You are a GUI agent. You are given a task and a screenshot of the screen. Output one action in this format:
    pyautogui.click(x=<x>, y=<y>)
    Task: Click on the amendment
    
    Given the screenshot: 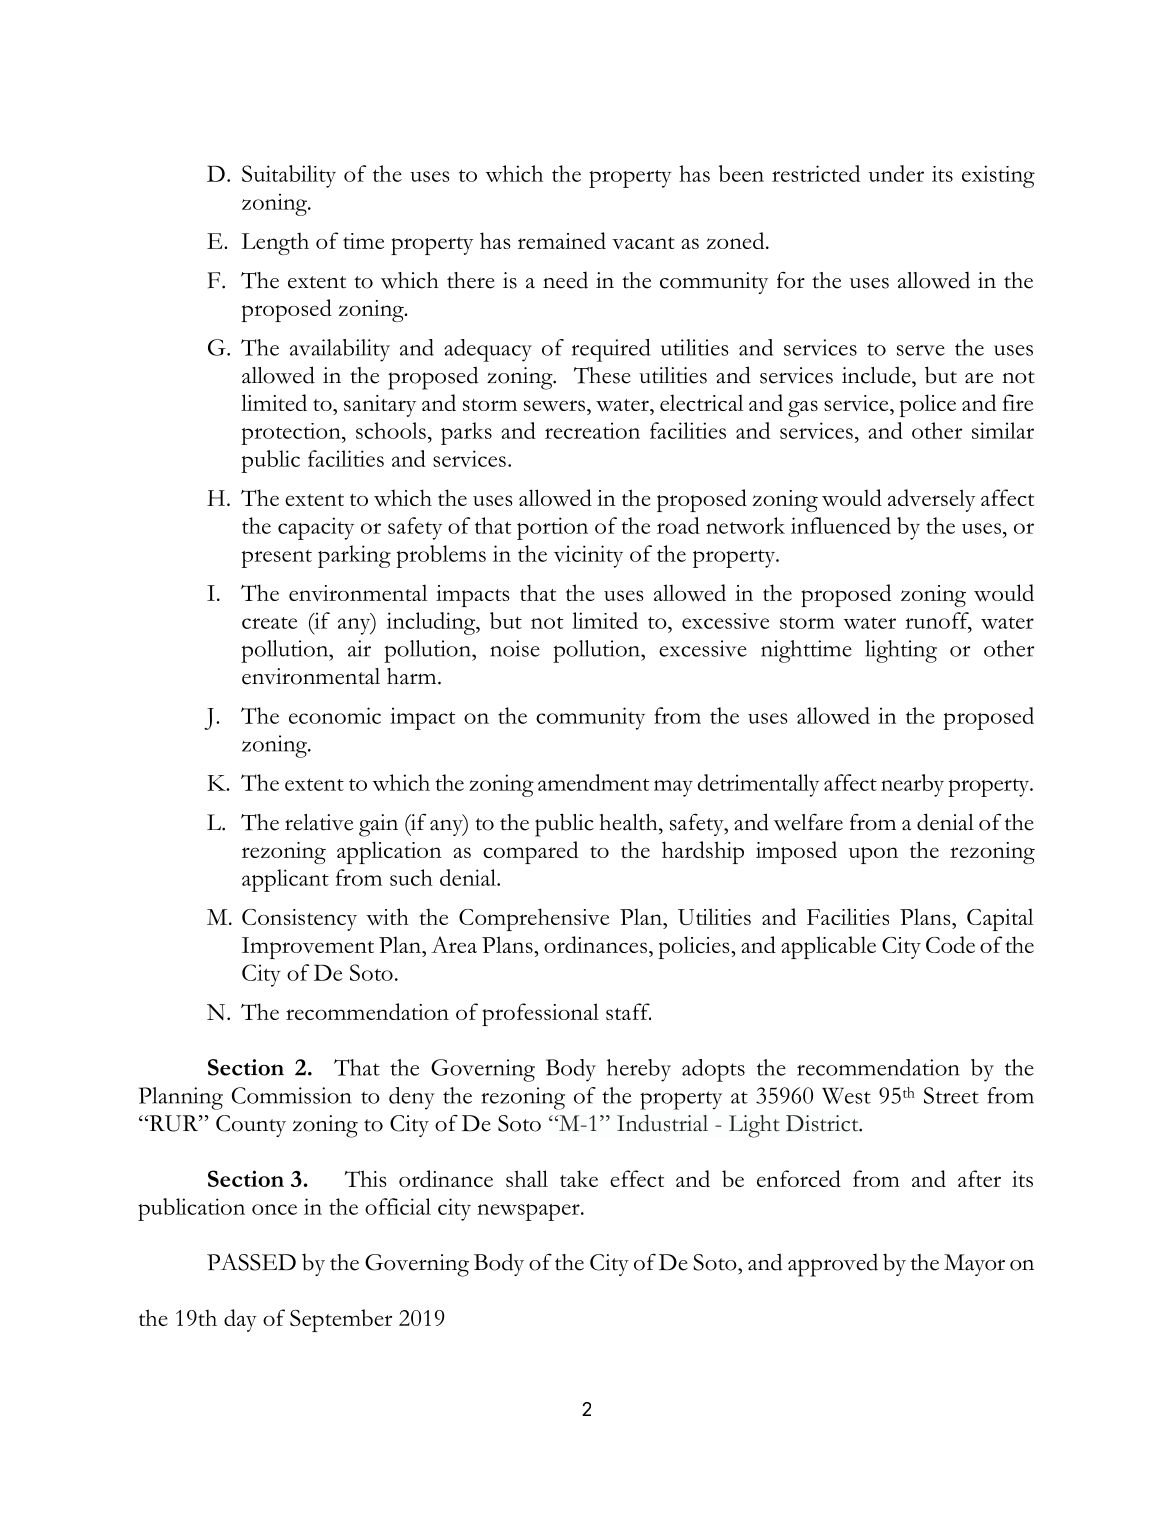 What is the action you would take?
    pyautogui.click(x=593, y=782)
